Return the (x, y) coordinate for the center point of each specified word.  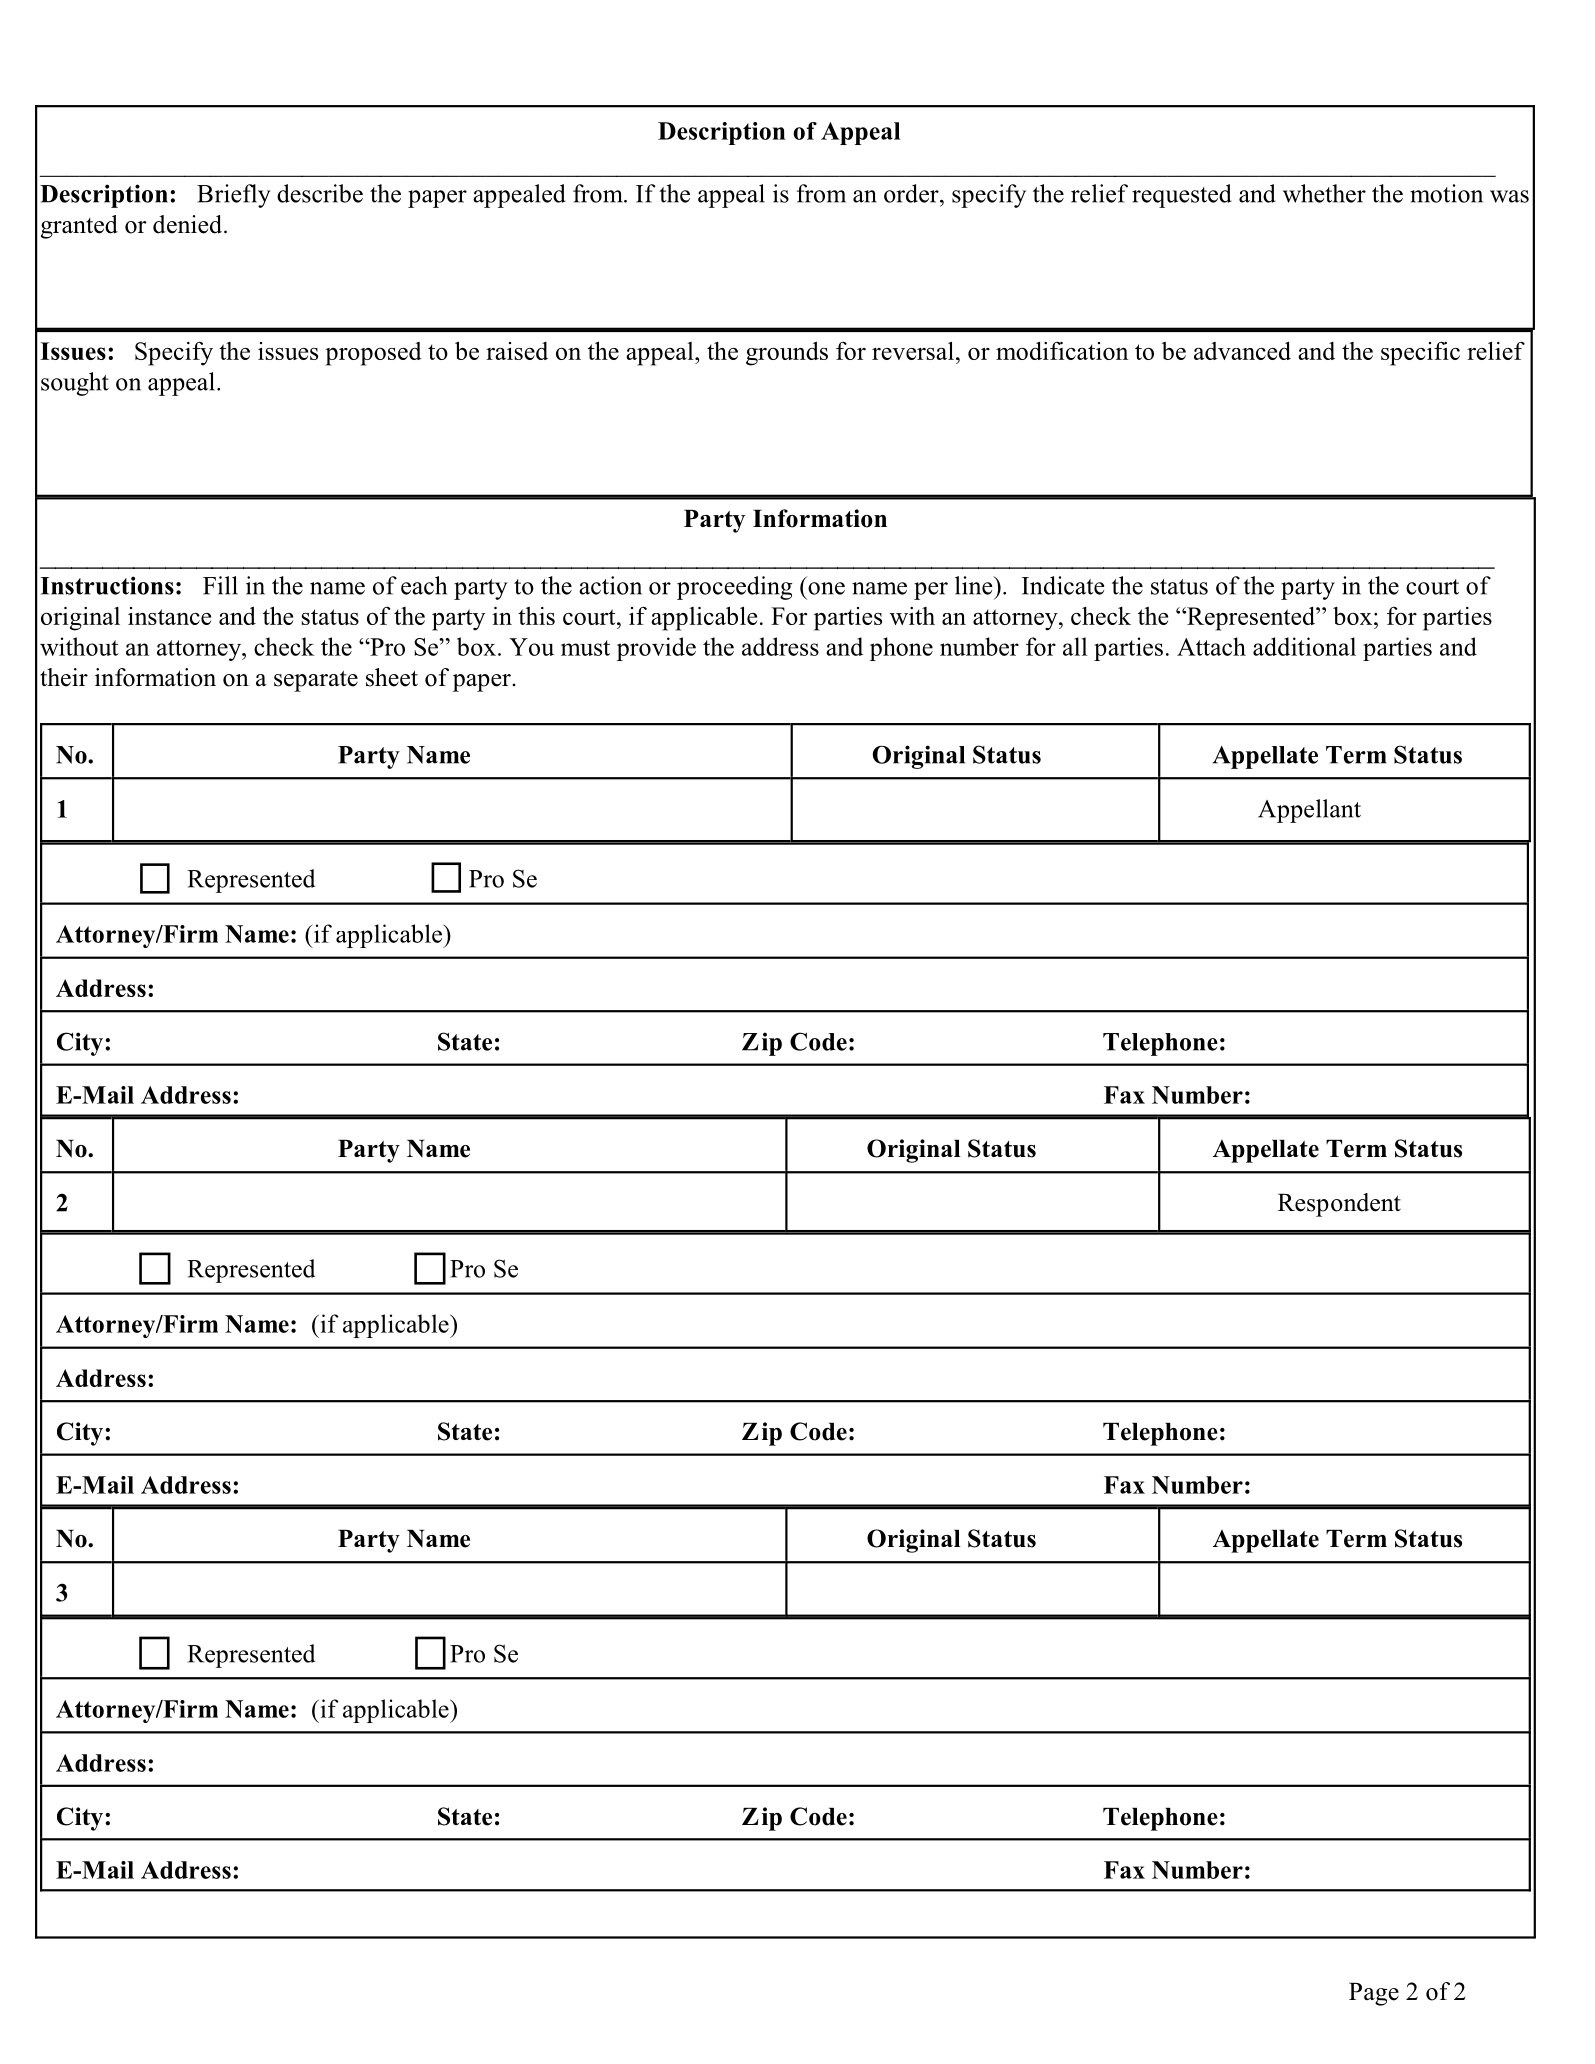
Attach (1211, 646)
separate (316, 681)
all (1075, 646)
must (585, 648)
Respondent (1339, 1205)
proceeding (734, 588)
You (531, 647)
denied (189, 224)
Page (1374, 1994)
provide (656, 649)
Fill (220, 585)
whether (1324, 193)
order (912, 193)
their (64, 677)
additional (1304, 646)
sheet (392, 677)
